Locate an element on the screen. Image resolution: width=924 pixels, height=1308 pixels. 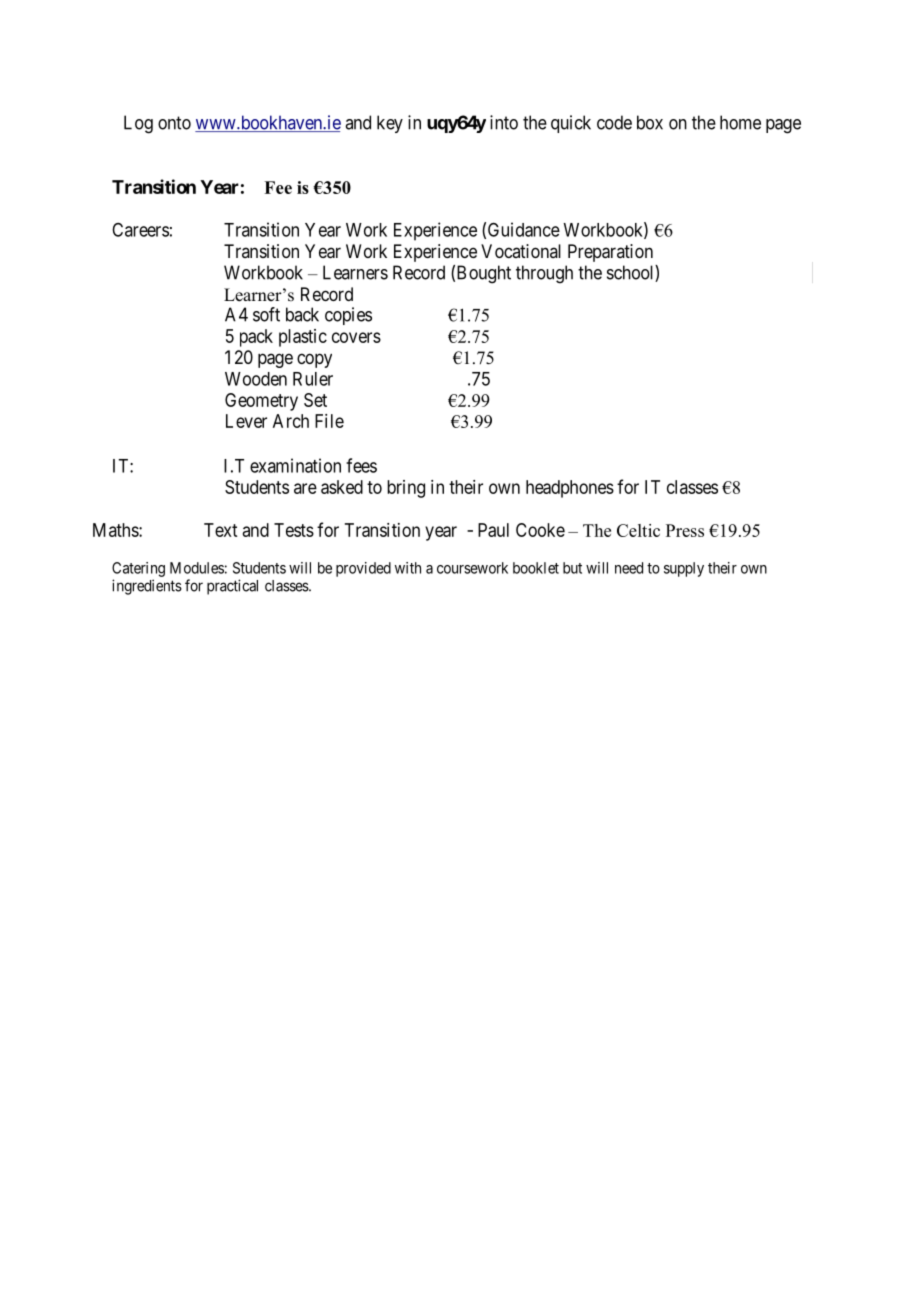
key is located at coordinates (390, 124).
